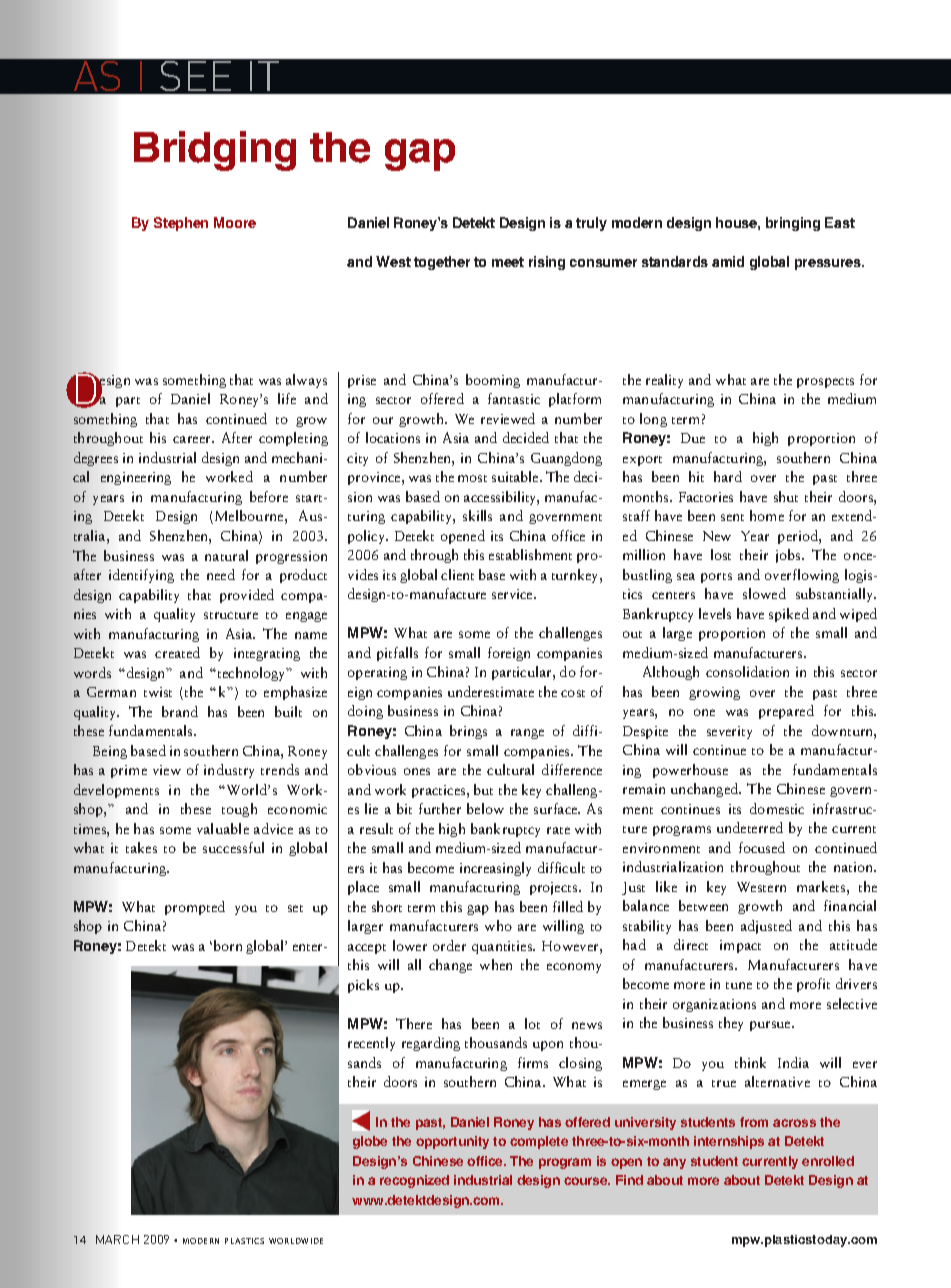 The height and width of the image is (1288, 951). I want to click on underestimate, so click(491, 691).
